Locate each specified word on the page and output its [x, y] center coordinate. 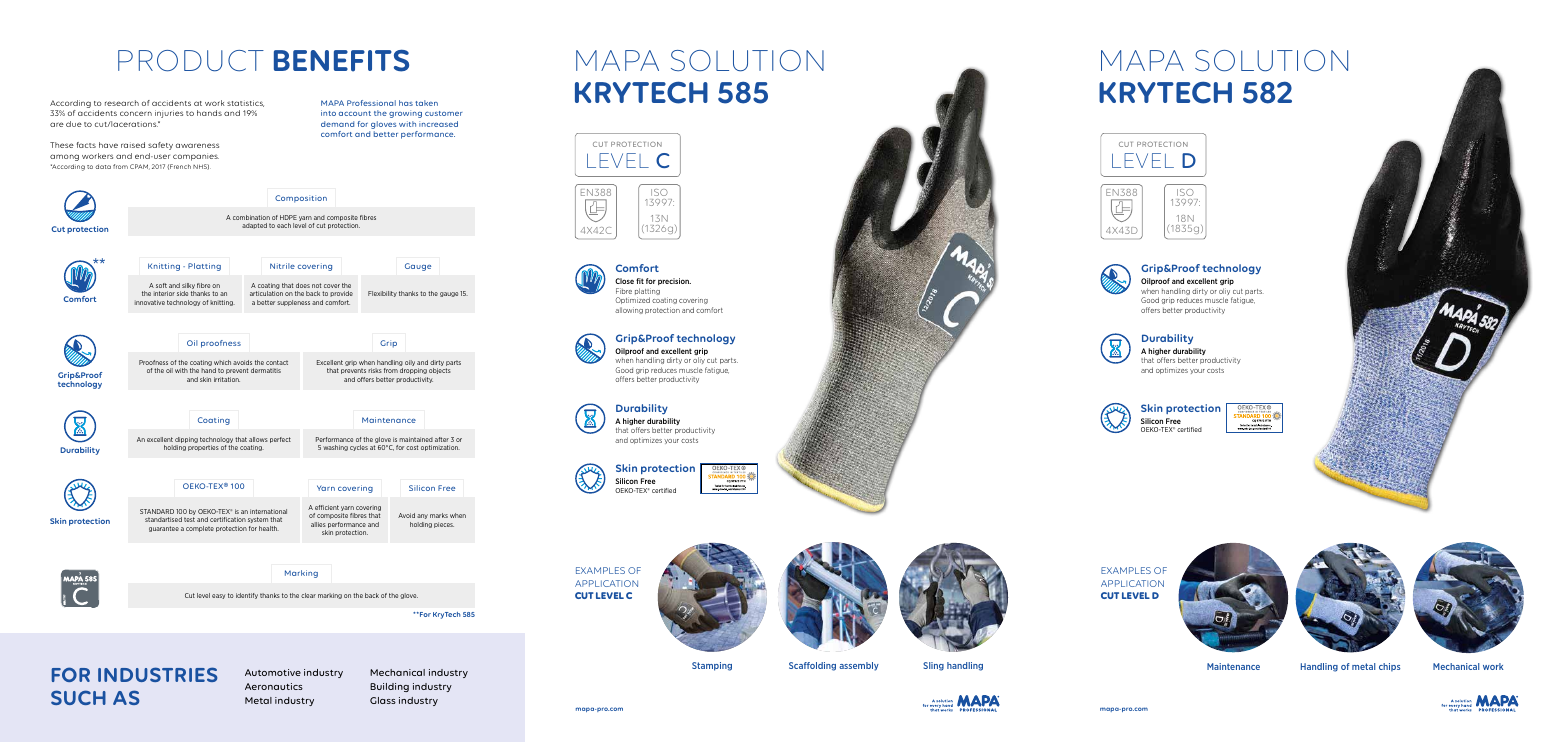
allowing [629, 310]
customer [444, 113]
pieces [444, 525]
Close [624, 281]
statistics [245, 103]
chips [1389, 667]
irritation [227, 379]
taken [426, 103]
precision [674, 281]
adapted [254, 226]
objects [440, 371]
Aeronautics [274, 686]
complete [200, 529]
